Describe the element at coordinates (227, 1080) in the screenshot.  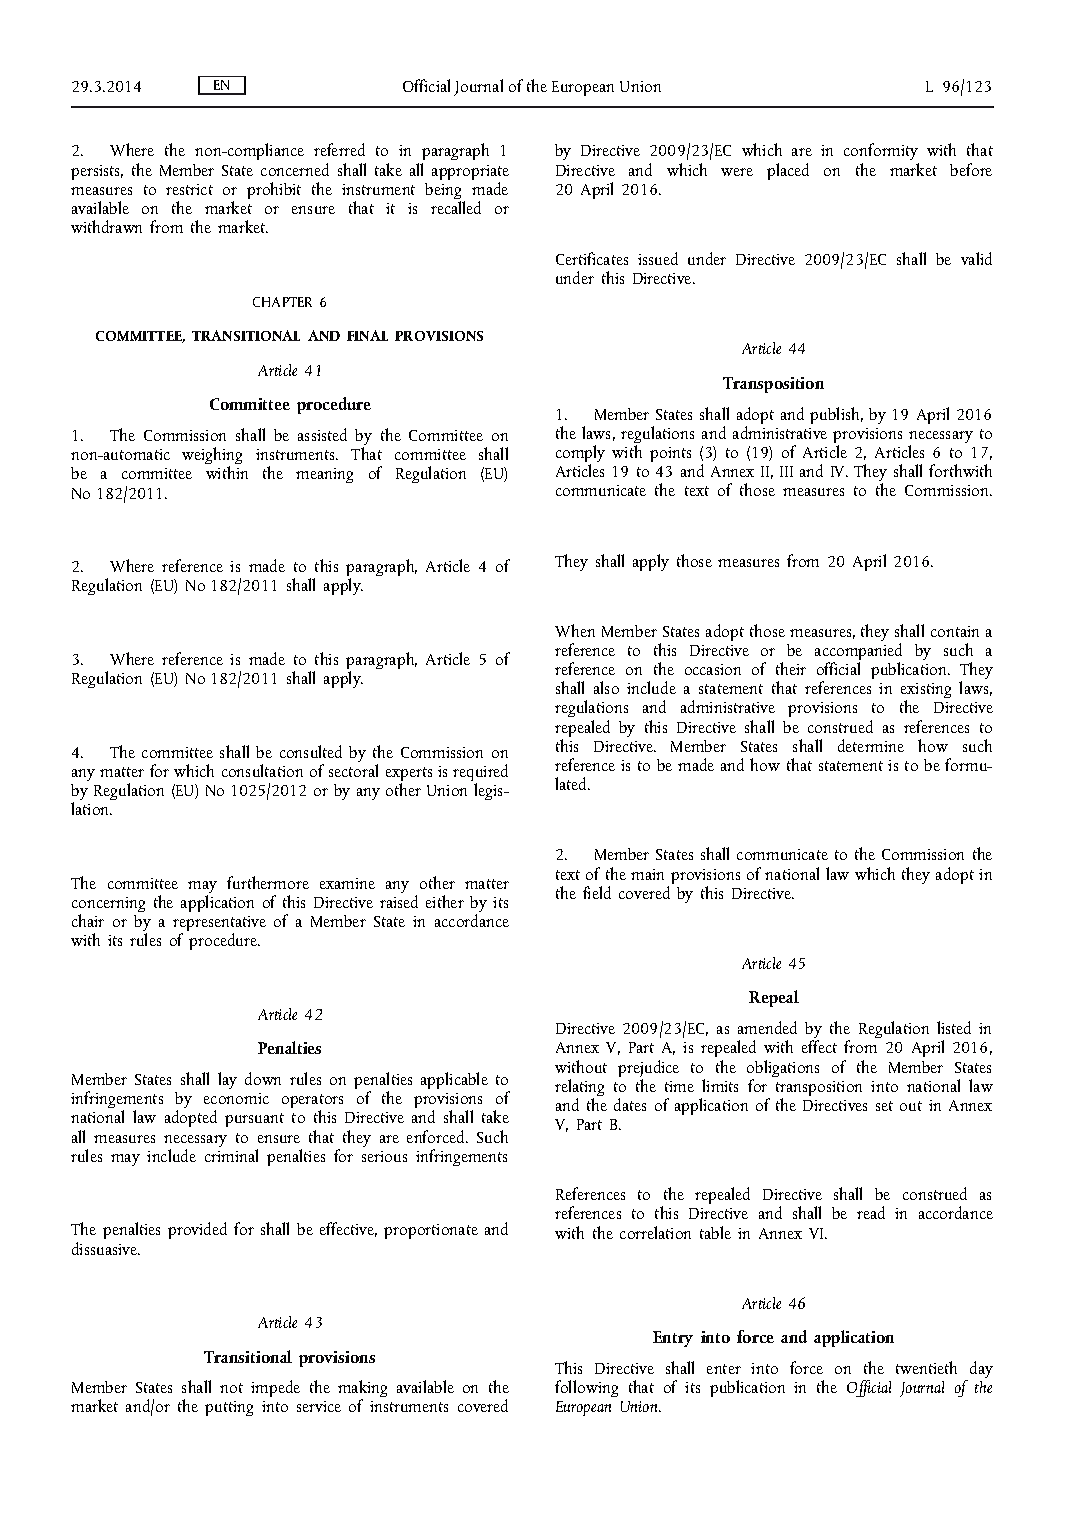
I see `lay` at that location.
